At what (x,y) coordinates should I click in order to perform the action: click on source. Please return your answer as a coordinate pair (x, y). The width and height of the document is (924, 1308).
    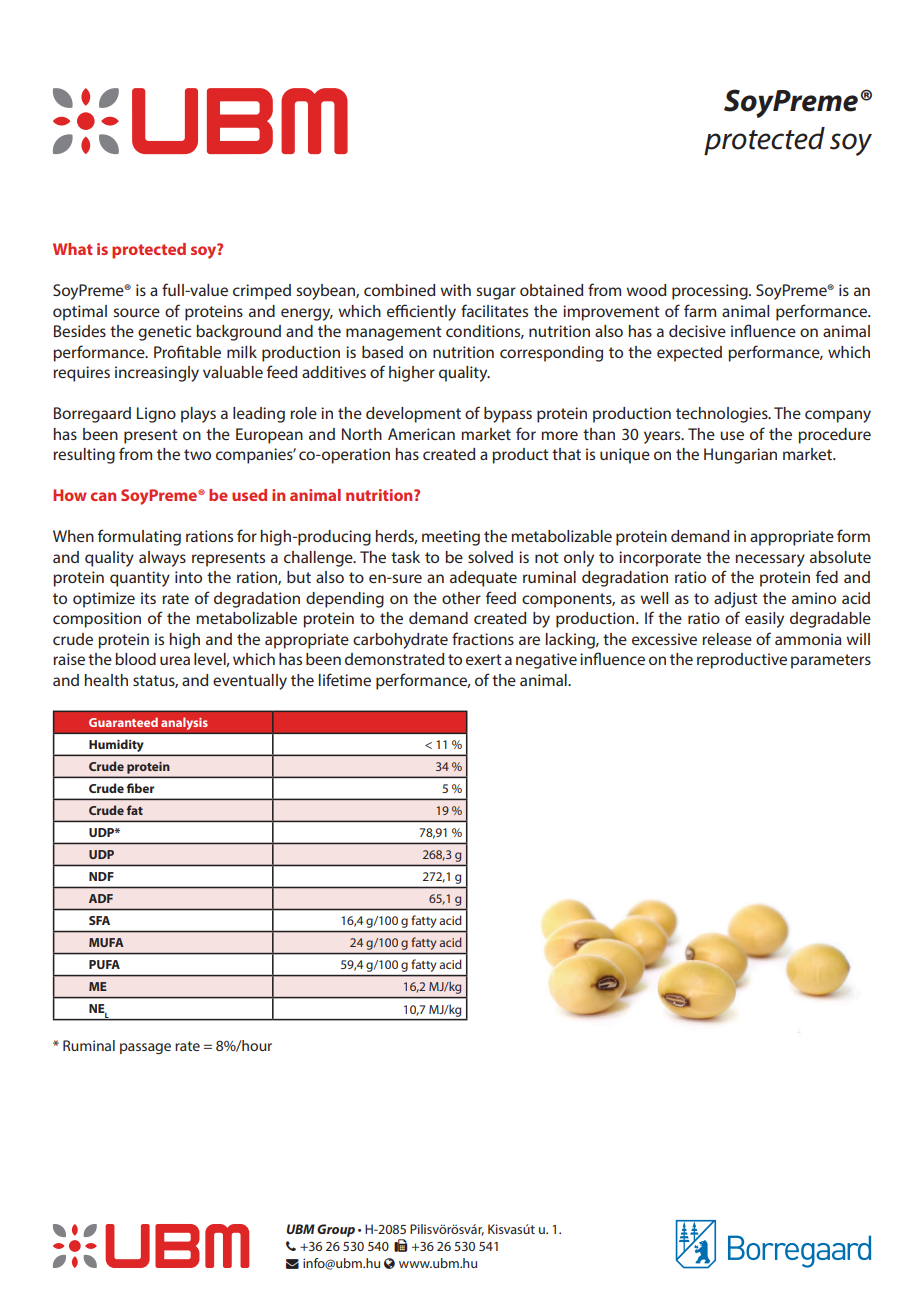
    Looking at the image, I should click on (136, 312).
